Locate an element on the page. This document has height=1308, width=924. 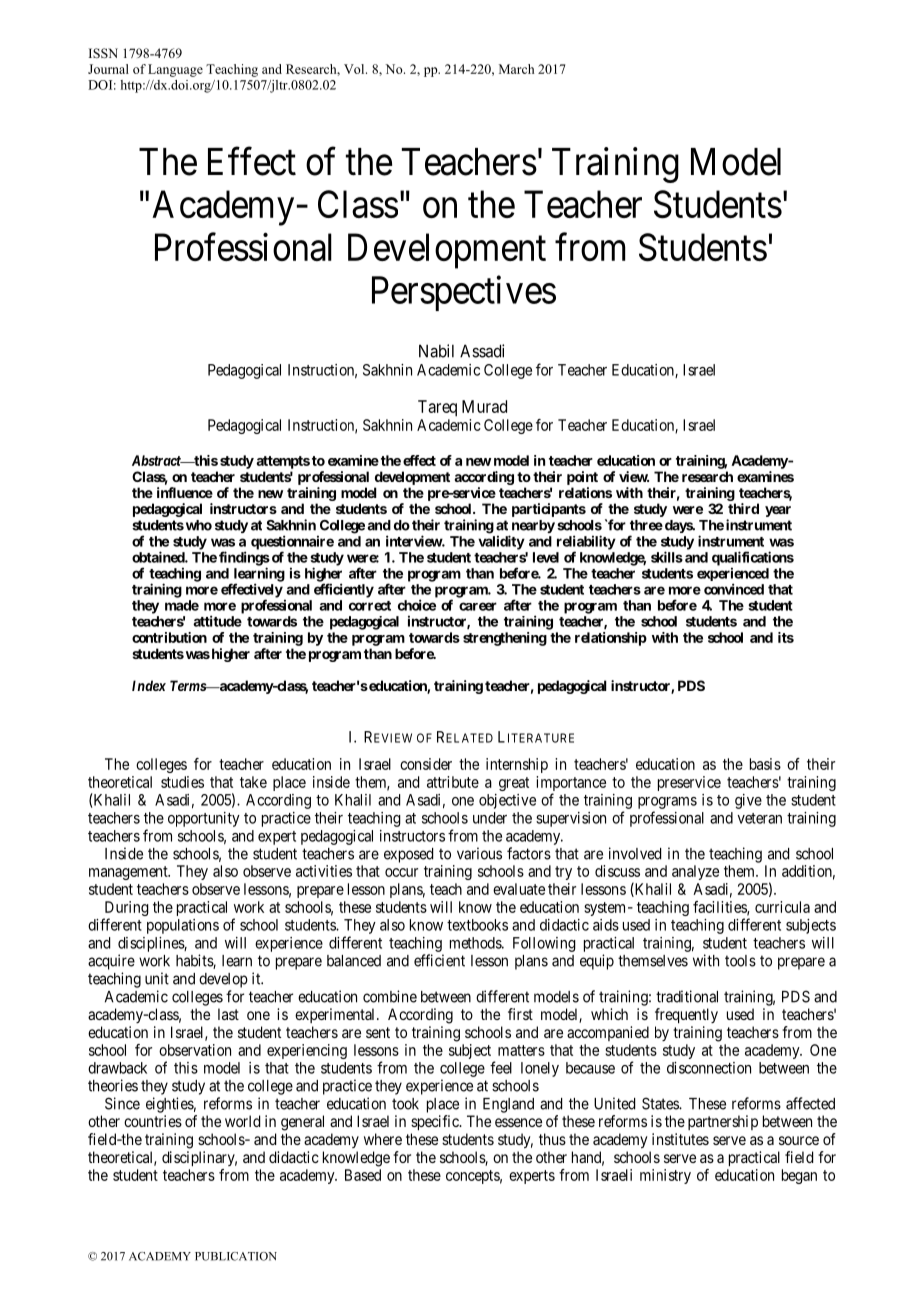
Nabil is located at coordinates (436, 351).
